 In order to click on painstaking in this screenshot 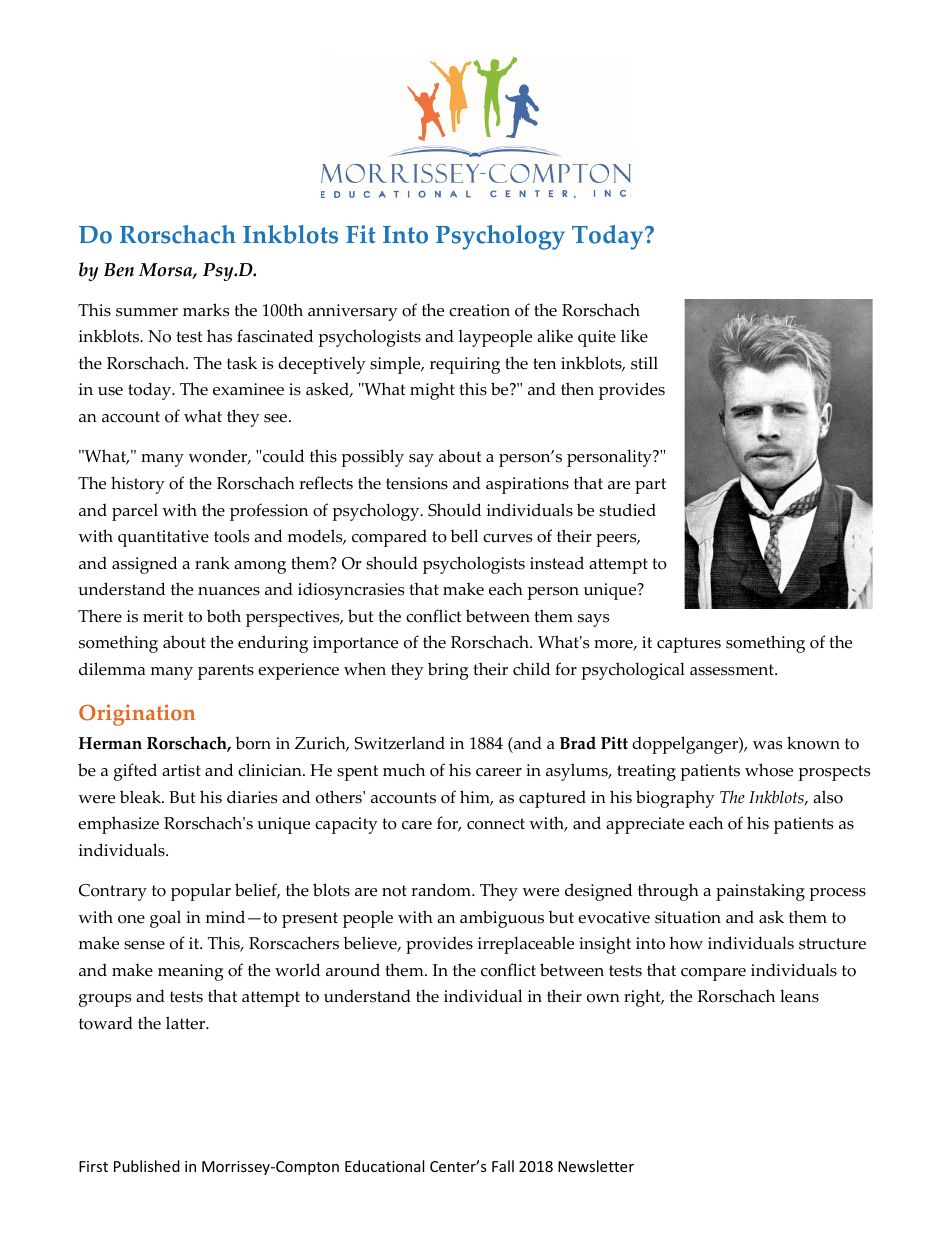, I will do `click(760, 892)`.
